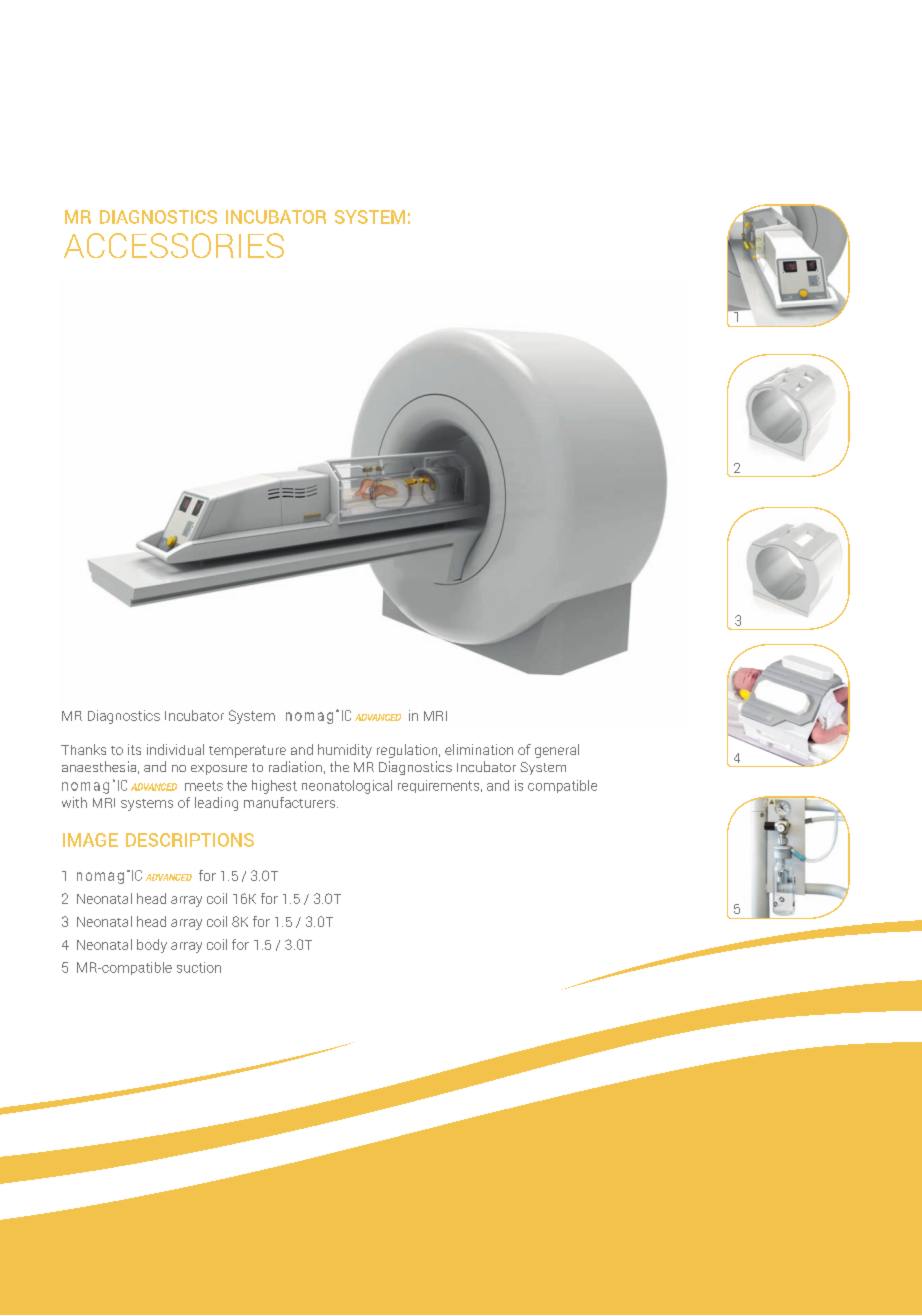 This document has height=1316, width=922. I want to click on individual, so click(175, 749).
